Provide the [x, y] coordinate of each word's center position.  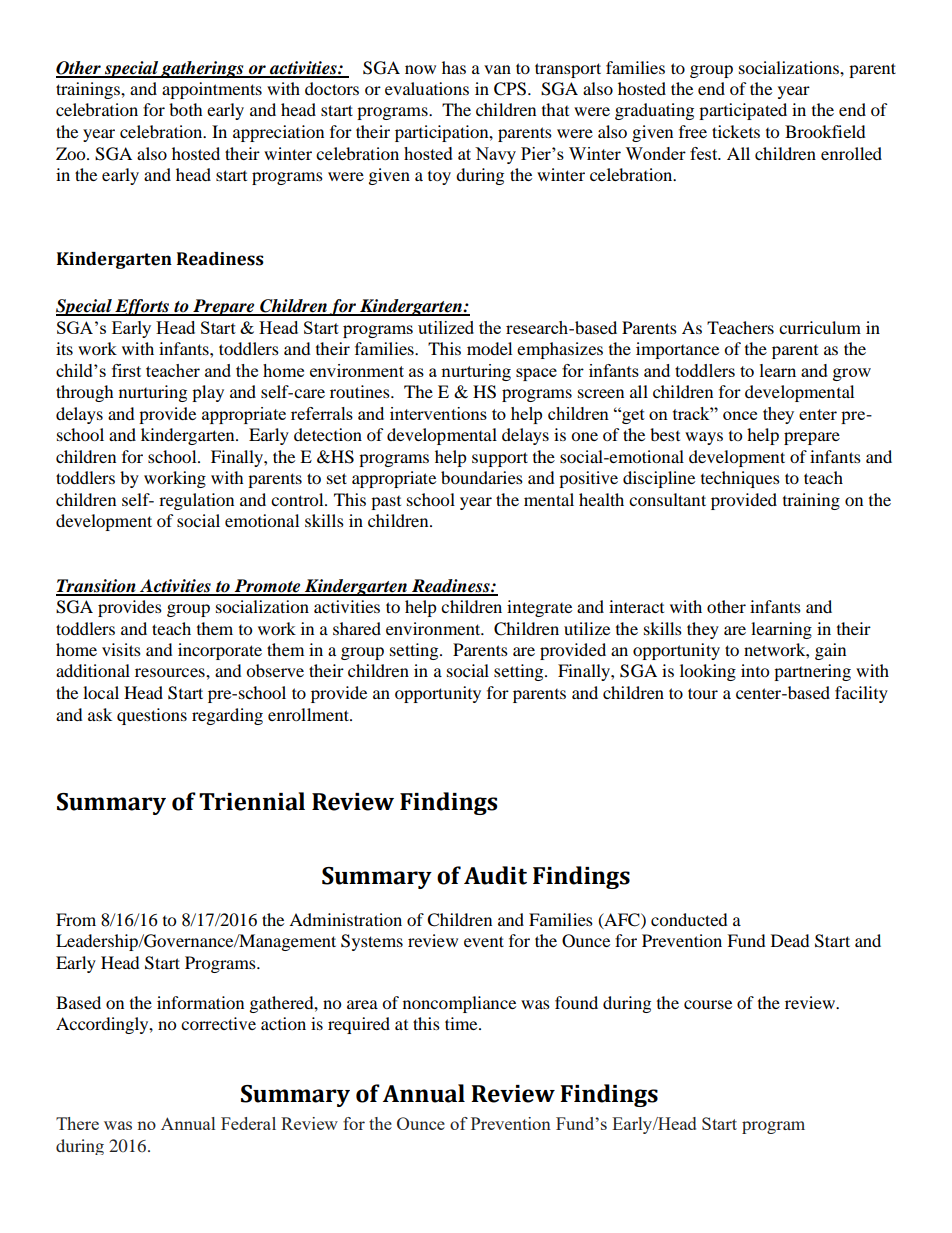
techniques [740, 479]
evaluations [427, 88]
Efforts [142, 307]
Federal [248, 1123]
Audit [495, 875]
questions [152, 716]
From [76, 919]
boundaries [482, 477]
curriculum [820, 327]
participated [743, 111]
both [186, 109]
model [489, 348]
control [298, 499]
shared [357, 628]
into [755, 670]
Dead [790, 940]
